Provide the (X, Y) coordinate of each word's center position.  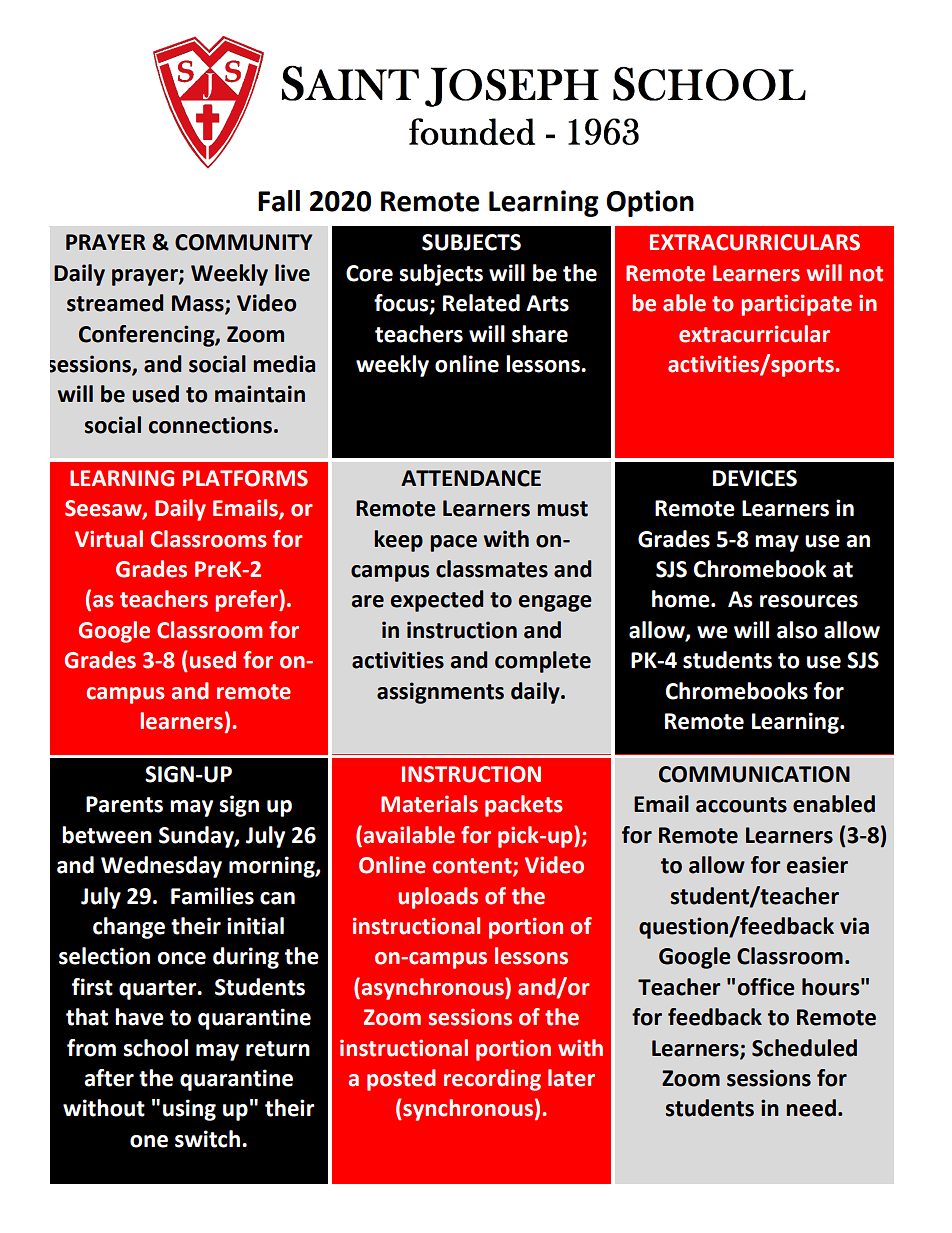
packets (524, 806)
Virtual (109, 539)
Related (481, 303)
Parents (124, 804)
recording (492, 1080)
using (189, 1110)
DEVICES (755, 478)
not (866, 274)
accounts (741, 805)
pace (453, 543)
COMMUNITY (243, 242)
